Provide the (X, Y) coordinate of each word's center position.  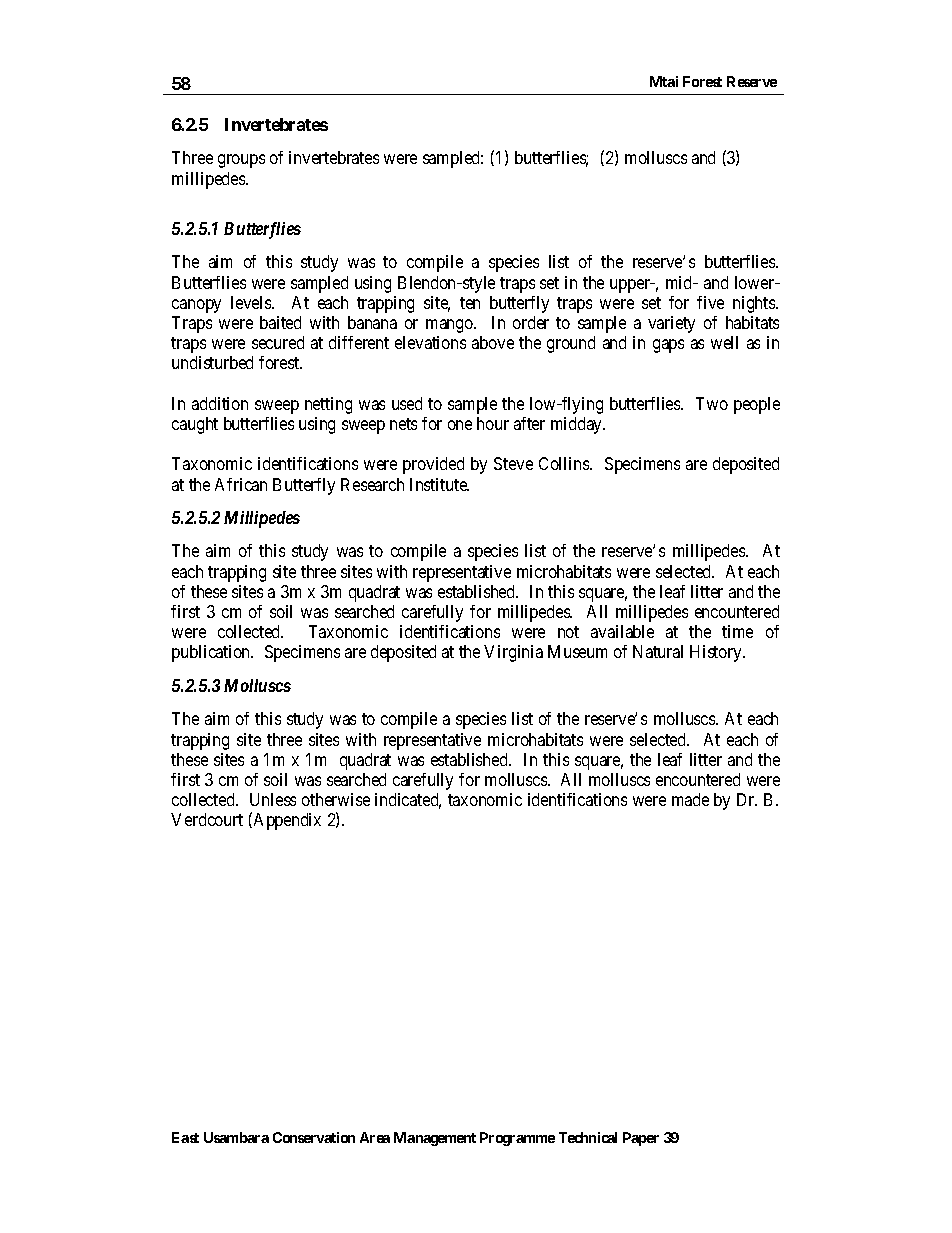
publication (212, 653)
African (241, 484)
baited (280, 322)
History (717, 653)
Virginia (513, 653)
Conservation (314, 1137)
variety (671, 324)
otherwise (336, 799)
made (690, 799)
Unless (273, 799)
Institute (439, 484)
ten (470, 303)
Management (435, 1139)
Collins (565, 463)
